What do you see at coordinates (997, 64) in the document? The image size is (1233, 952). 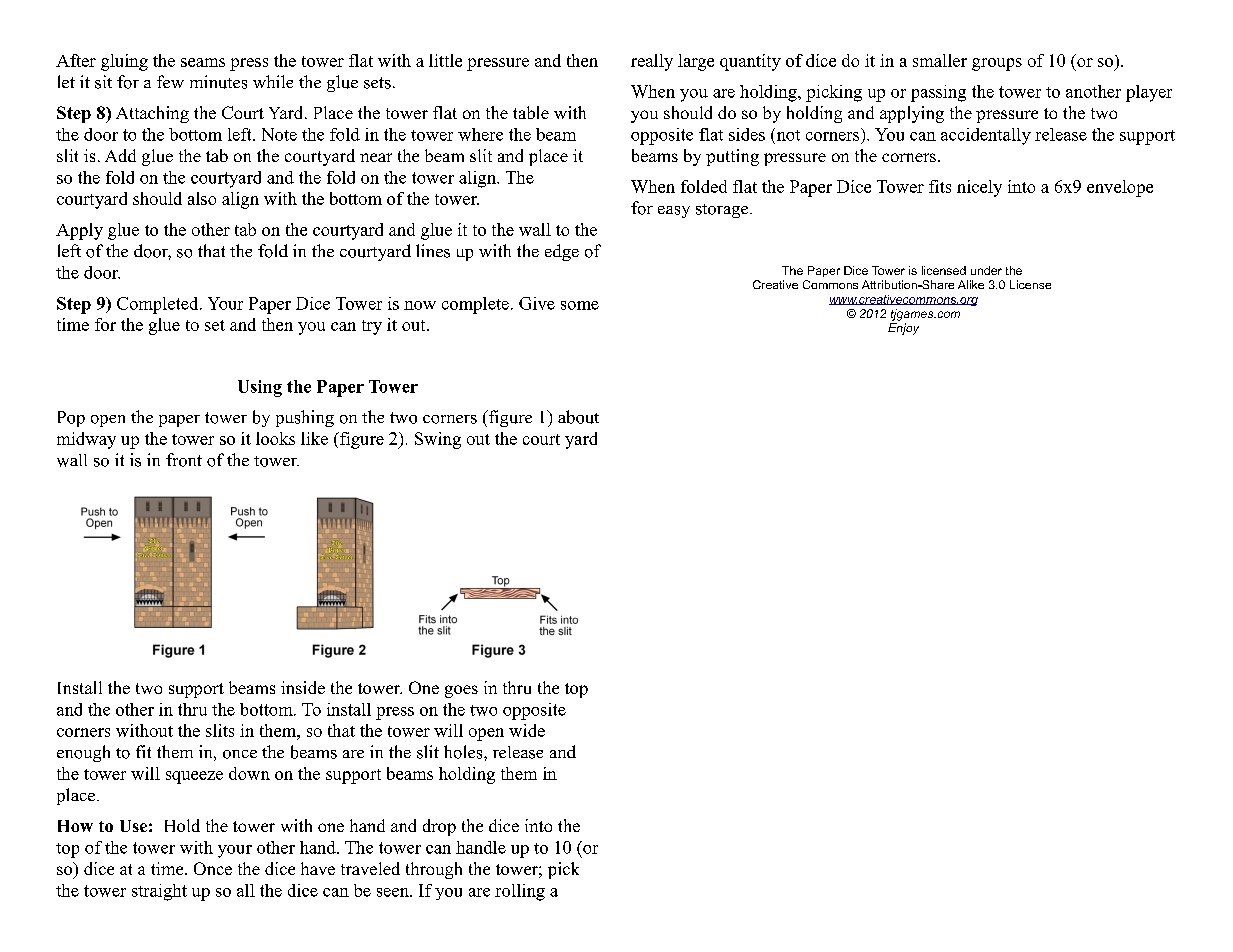 I see `groups` at bounding box center [997, 64].
